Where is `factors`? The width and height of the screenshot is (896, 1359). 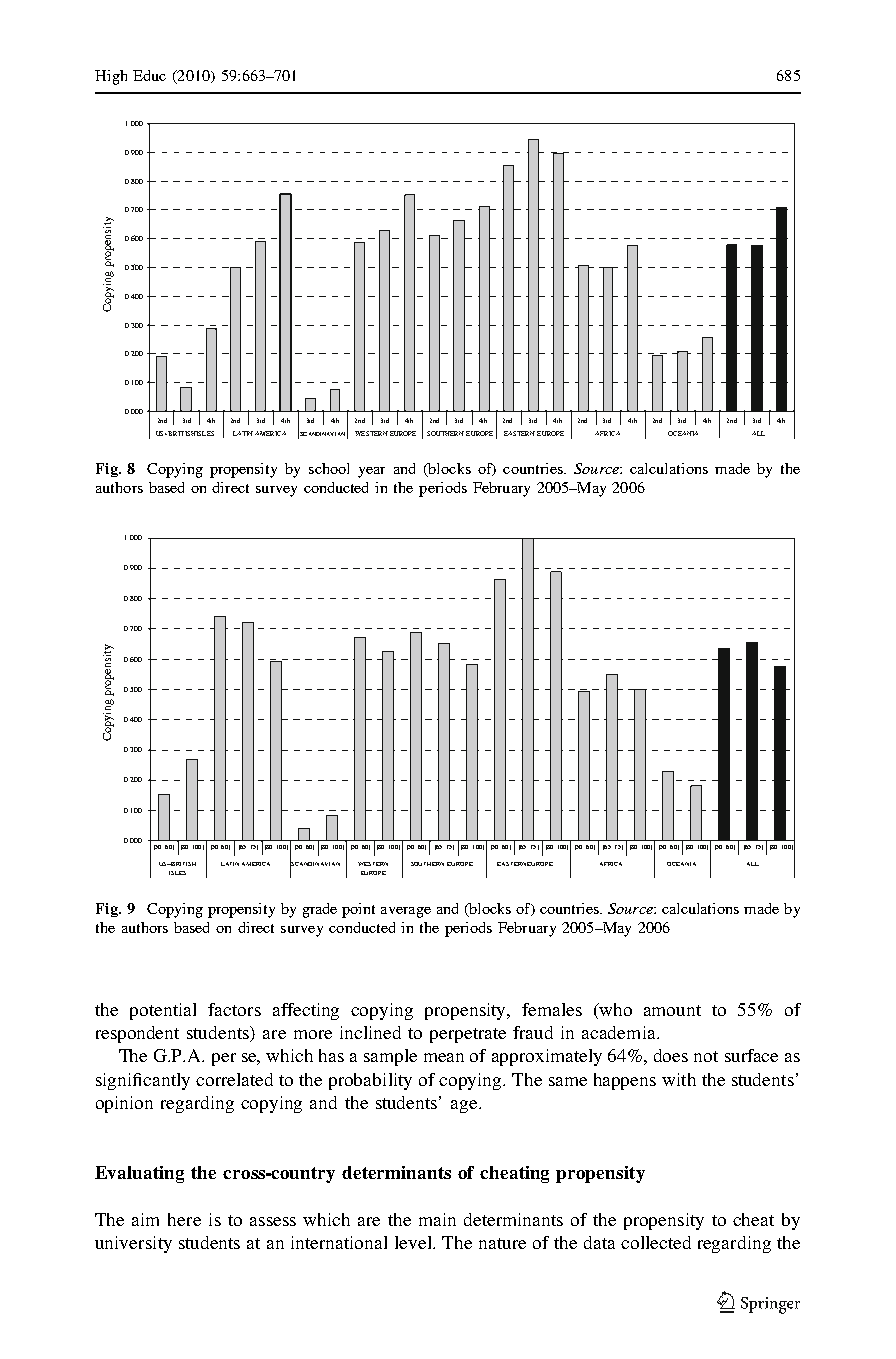 factors is located at coordinates (234, 1009).
